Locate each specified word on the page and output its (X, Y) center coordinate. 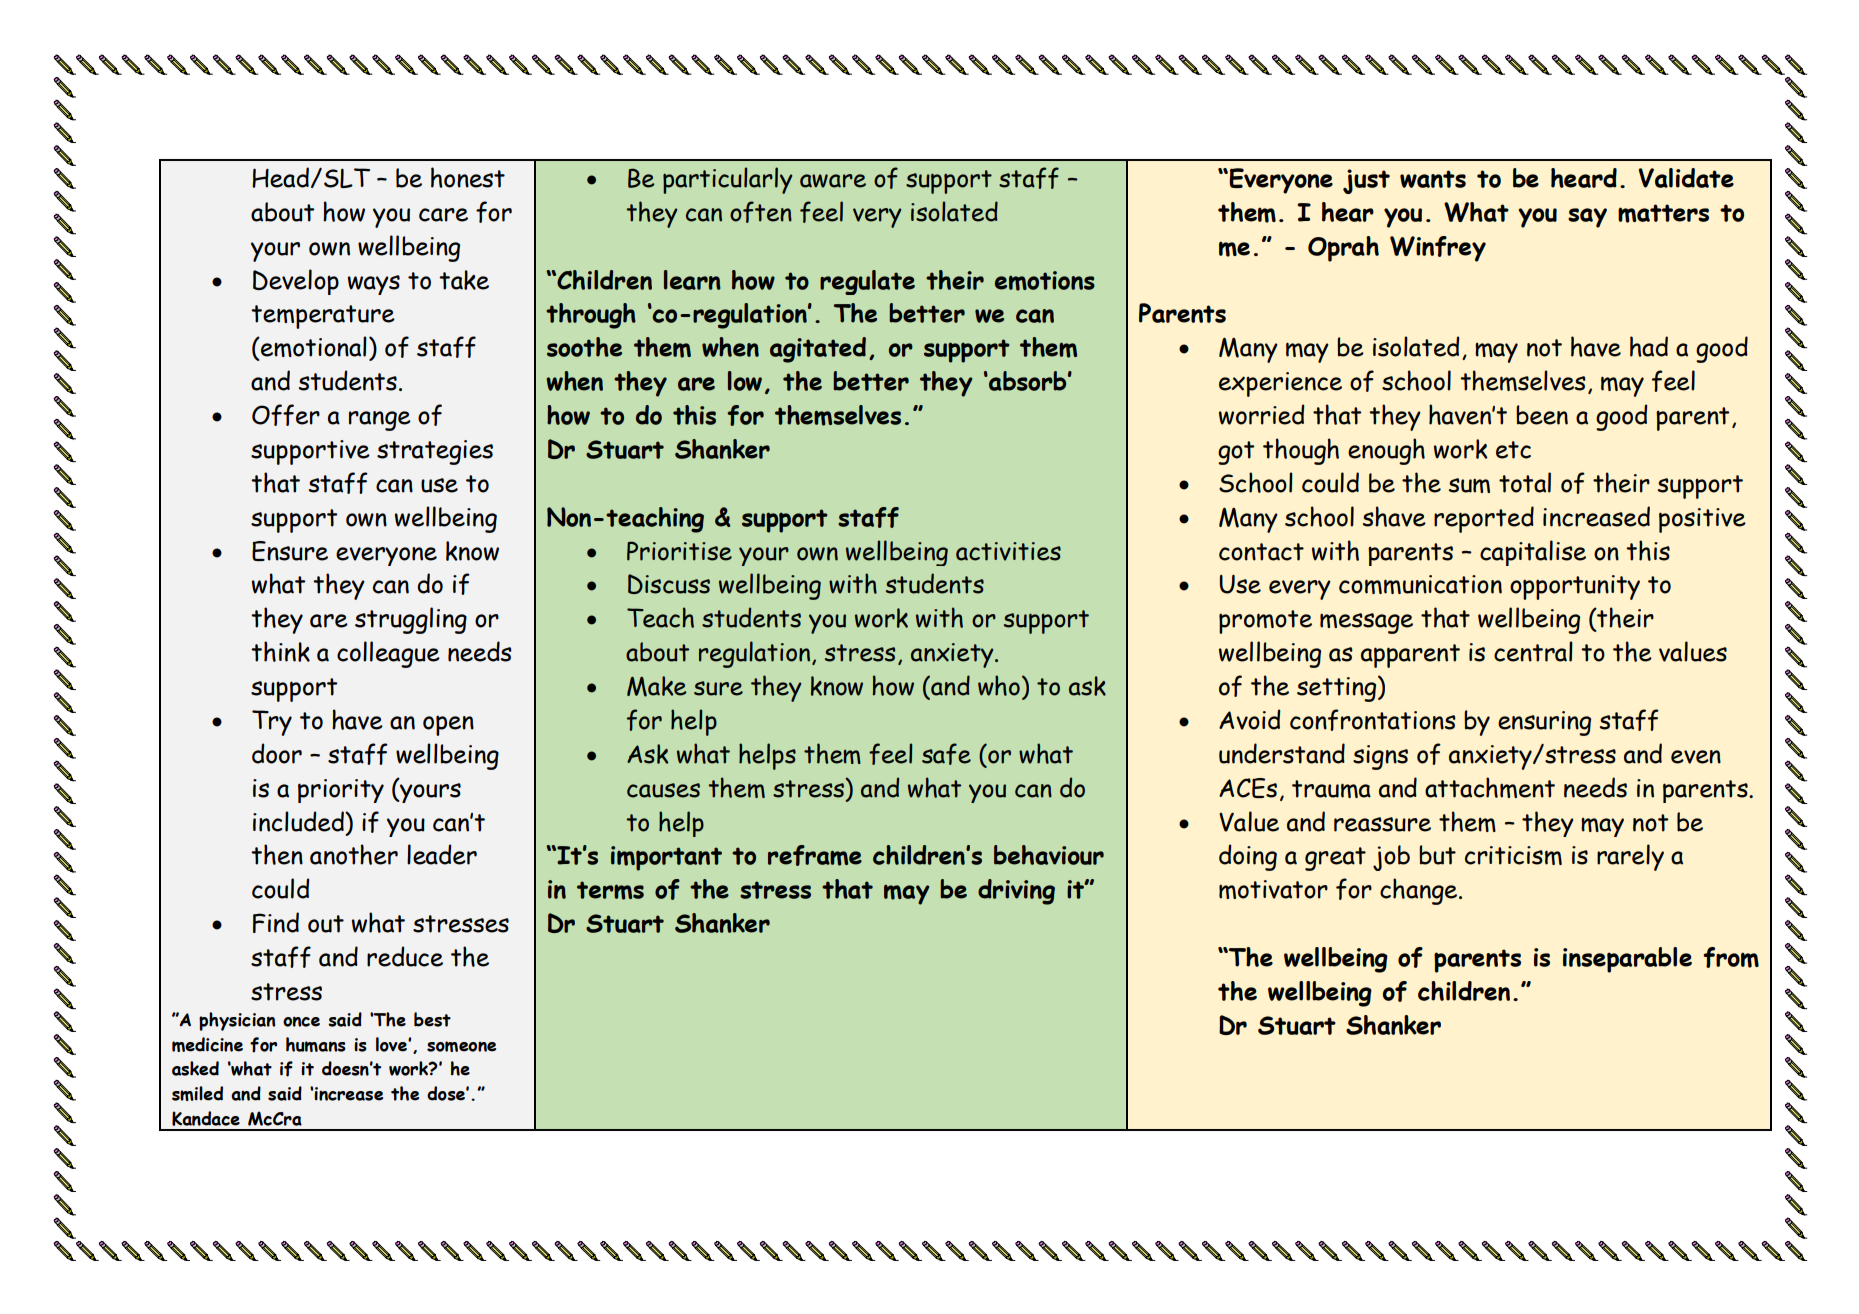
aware (833, 181)
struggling (411, 620)
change (1420, 891)
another (354, 854)
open (448, 725)
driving (1016, 892)
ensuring (1544, 723)
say (1587, 218)
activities (1008, 551)
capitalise (1533, 553)
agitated (818, 350)
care (443, 215)
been (1542, 415)
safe (946, 754)
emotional (313, 348)
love (392, 1044)
